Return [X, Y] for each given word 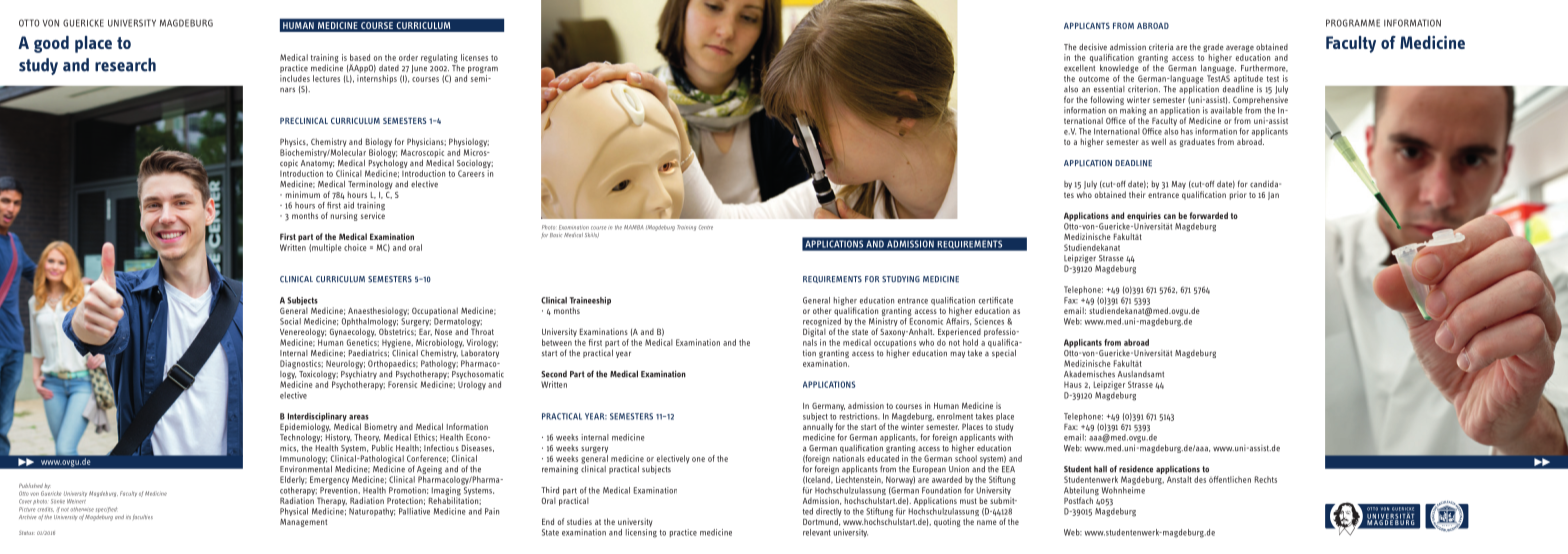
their [1137, 194]
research [125, 65]
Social [290, 321]
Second [554, 374]
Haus [1073, 385]
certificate [996, 300]
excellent [1079, 67]
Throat [482, 330]
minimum [303, 194]
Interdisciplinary [317, 418]
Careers [471, 173]
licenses [474, 57]
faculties [143, 517]
